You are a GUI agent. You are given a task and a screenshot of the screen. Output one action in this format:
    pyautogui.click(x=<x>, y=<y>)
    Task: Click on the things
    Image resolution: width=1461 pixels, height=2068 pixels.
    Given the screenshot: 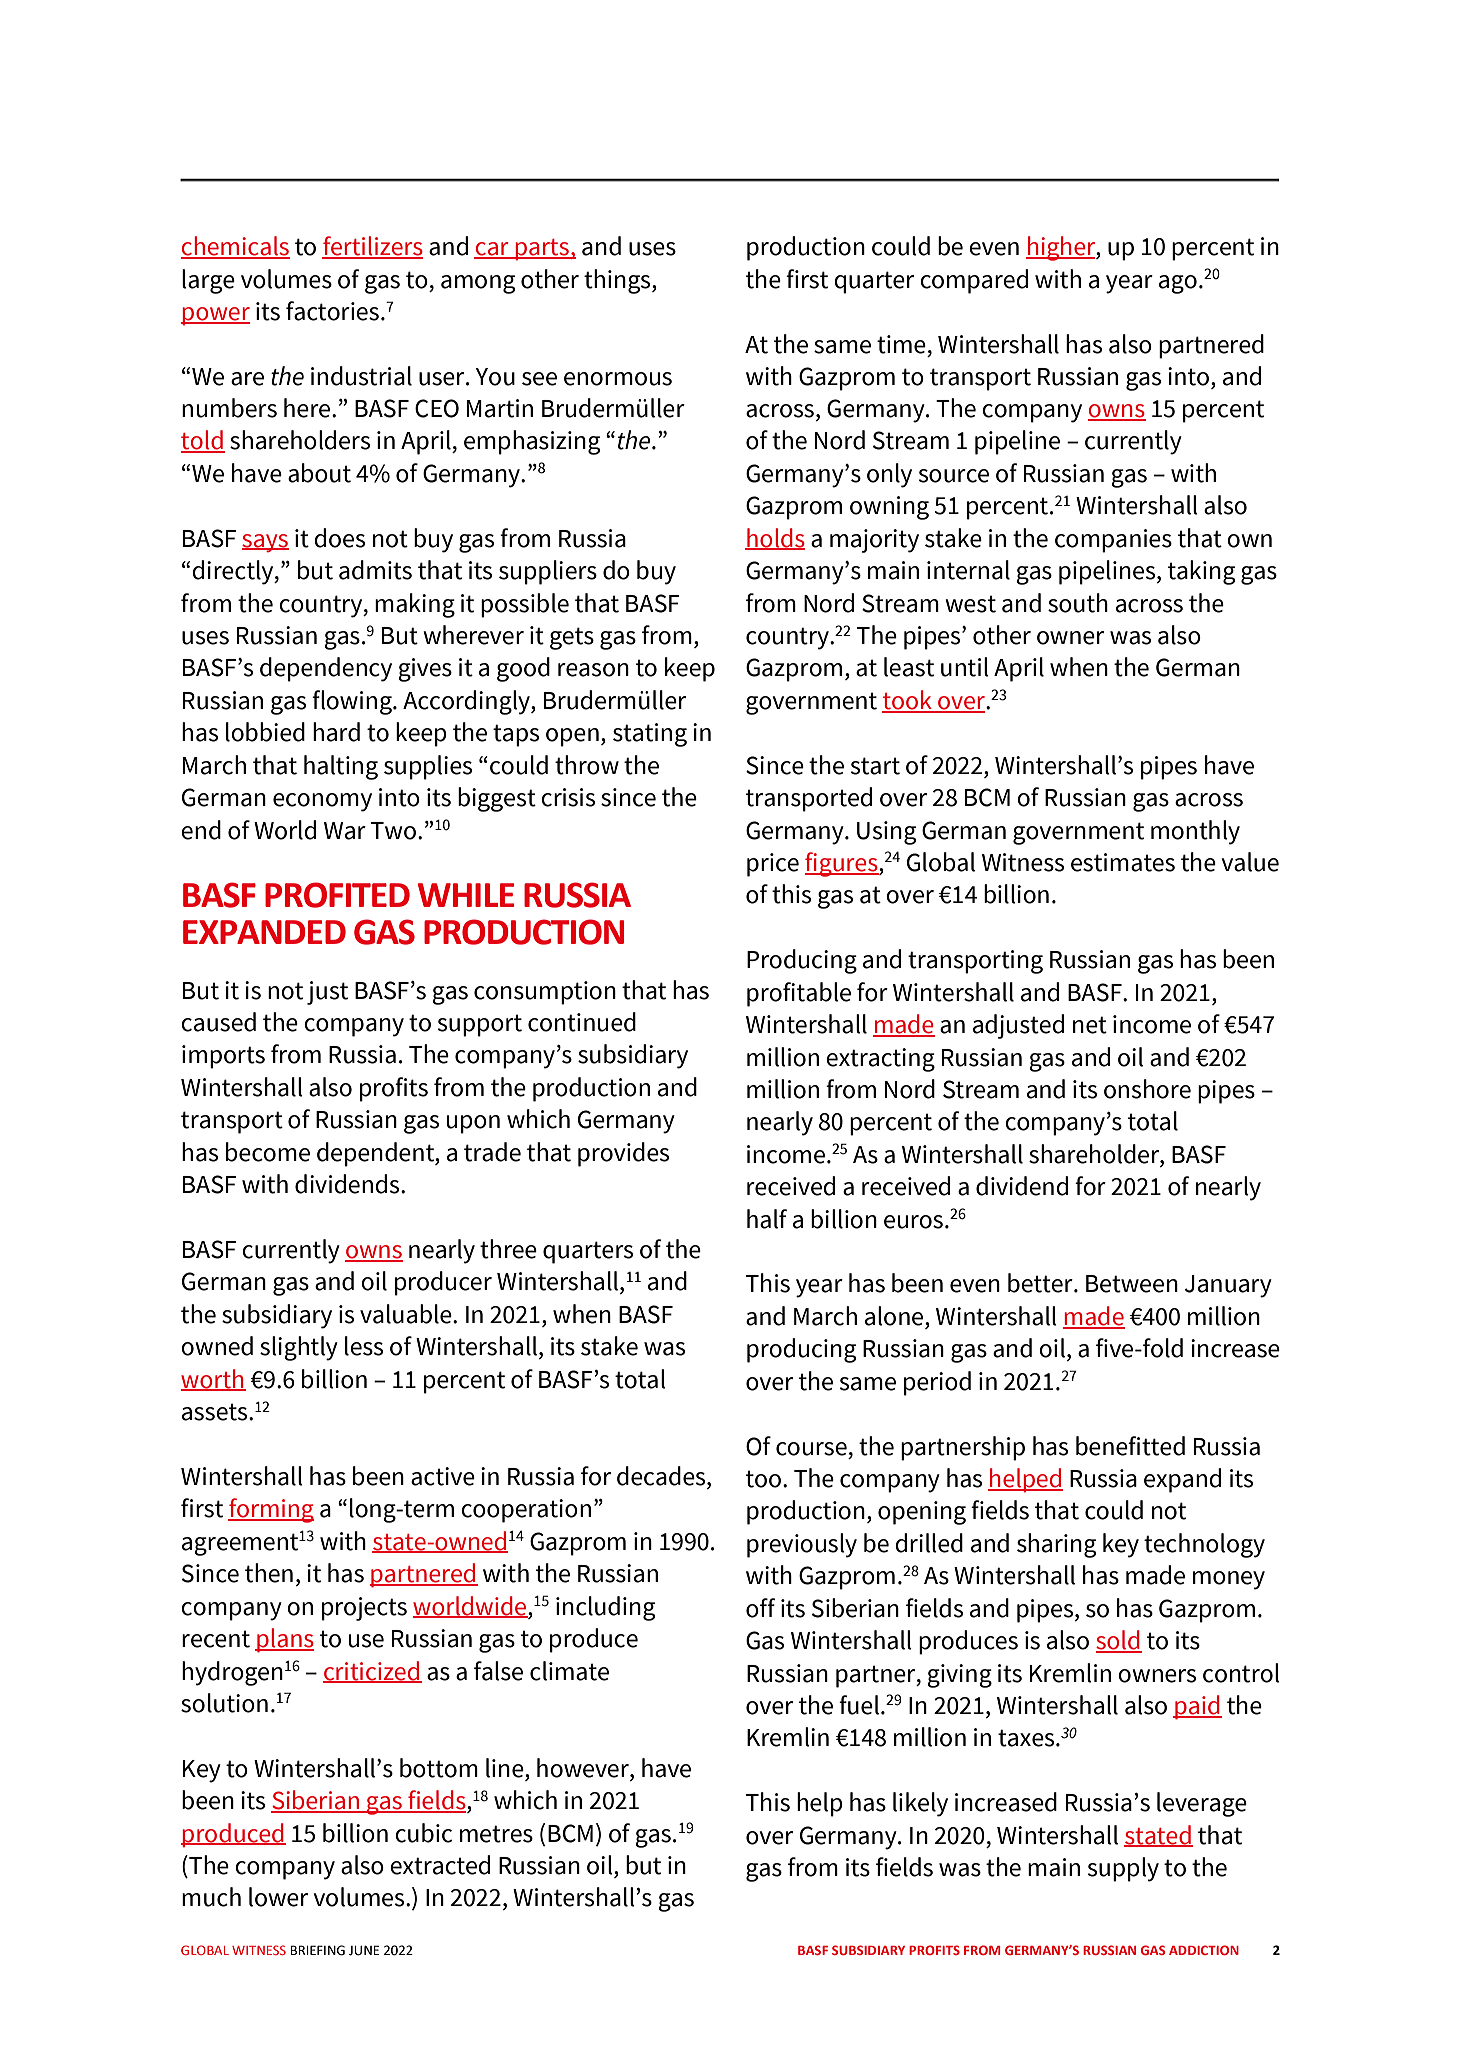 What is the action you would take?
    pyautogui.click(x=618, y=281)
